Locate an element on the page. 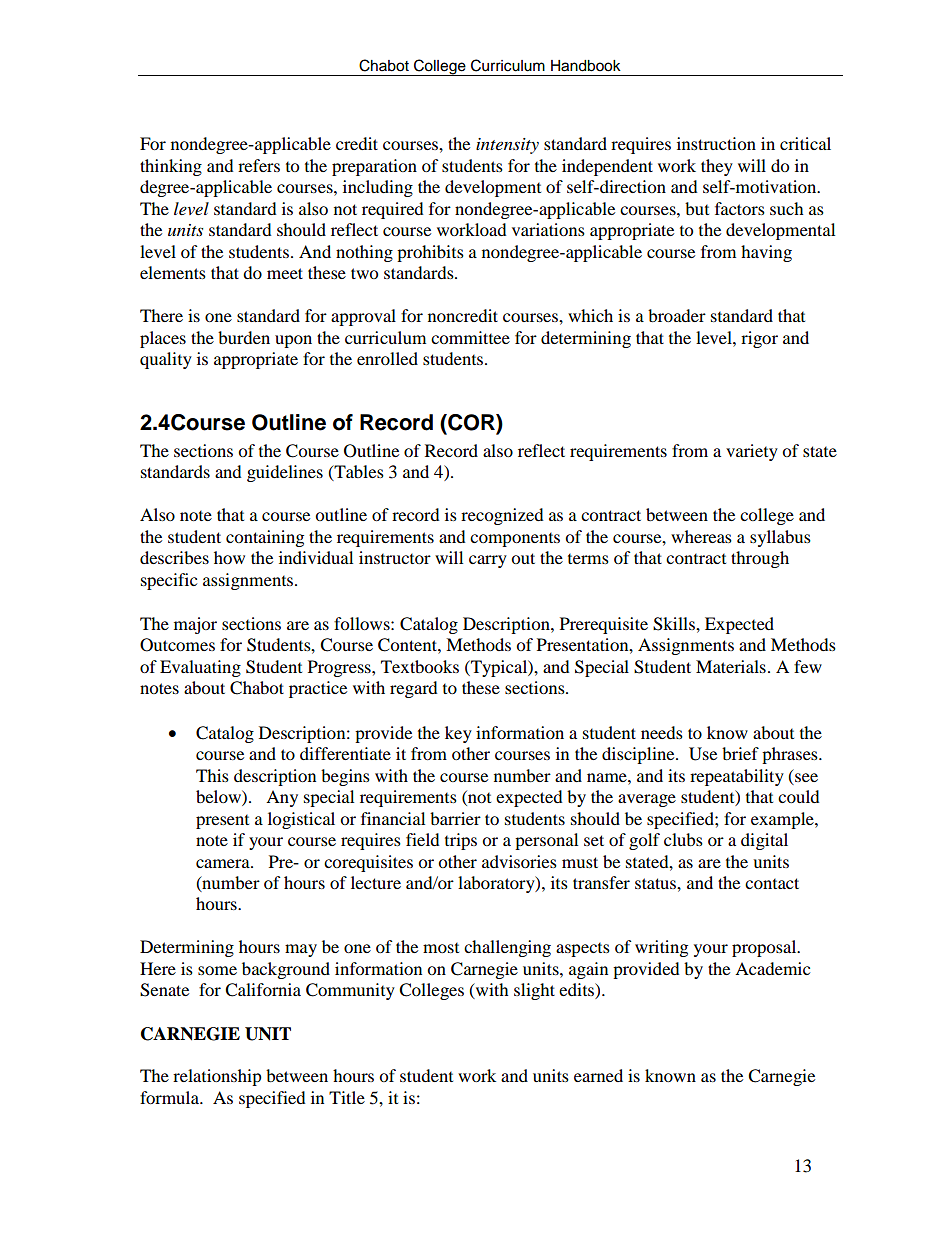 This document has height=1233, width=952. how is located at coordinates (229, 557).
